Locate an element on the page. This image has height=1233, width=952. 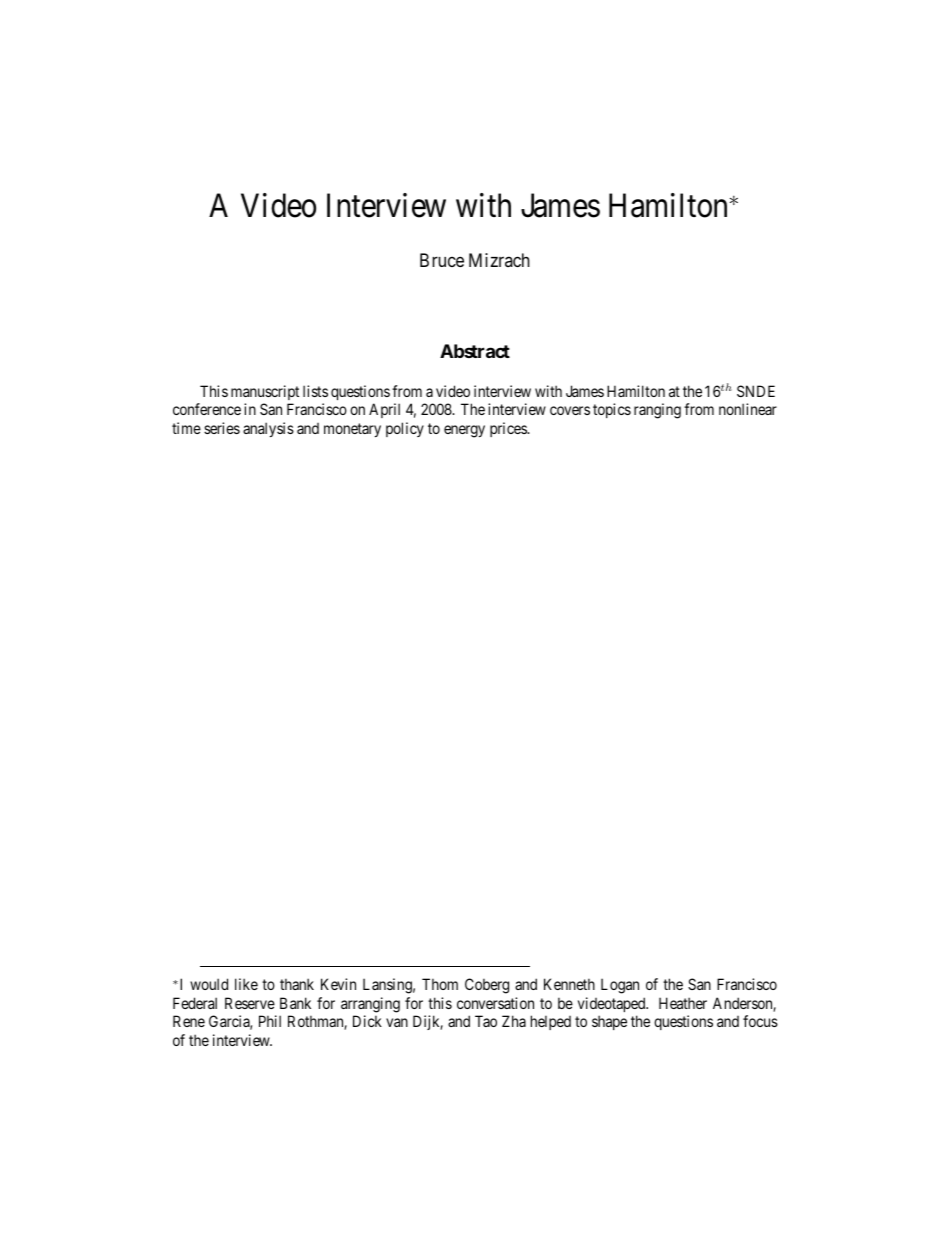
manuscript is located at coordinates (265, 392).
